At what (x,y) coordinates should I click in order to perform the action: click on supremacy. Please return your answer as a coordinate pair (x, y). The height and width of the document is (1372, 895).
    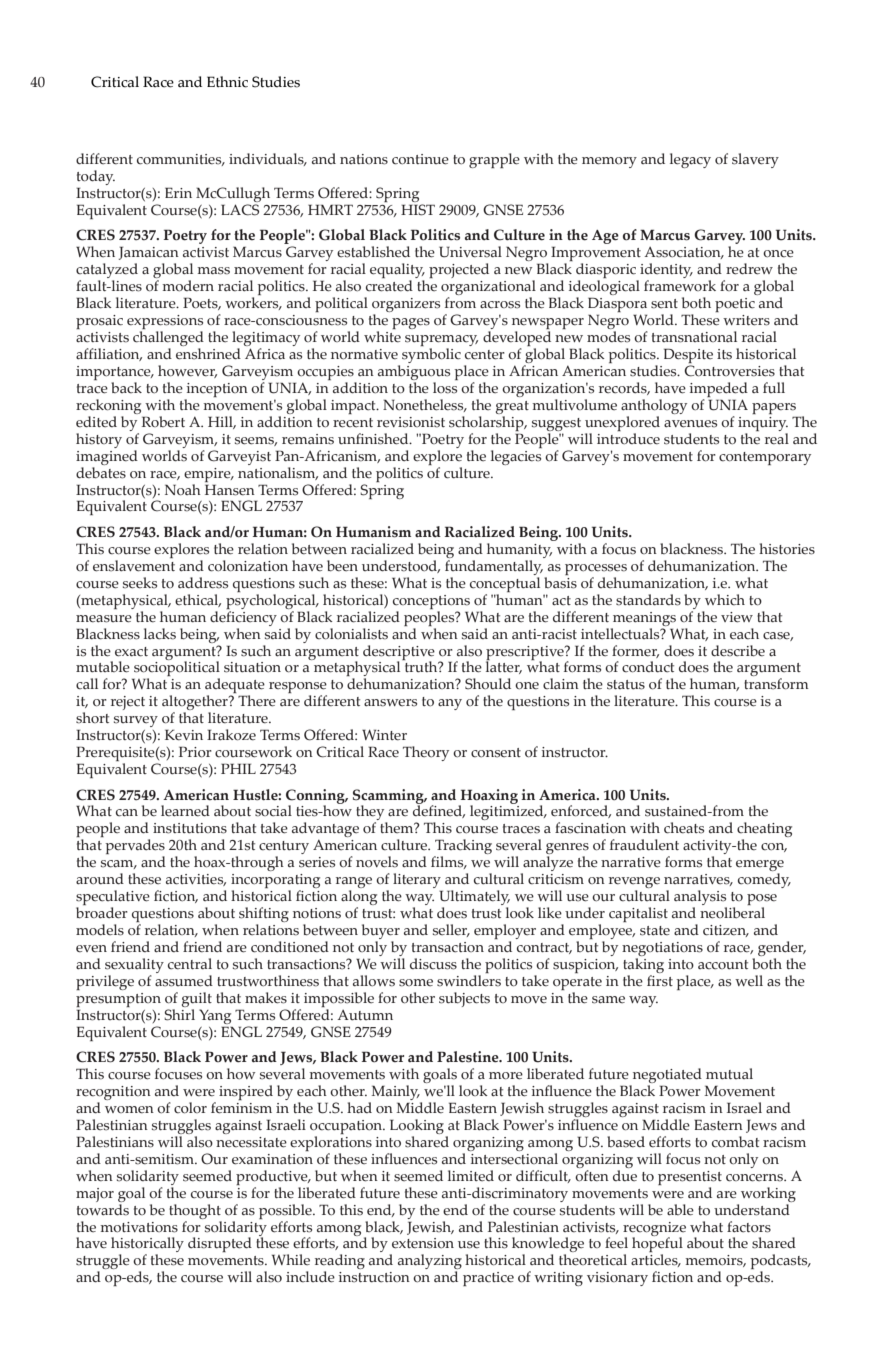
    Looking at the image, I should click on (441, 342).
